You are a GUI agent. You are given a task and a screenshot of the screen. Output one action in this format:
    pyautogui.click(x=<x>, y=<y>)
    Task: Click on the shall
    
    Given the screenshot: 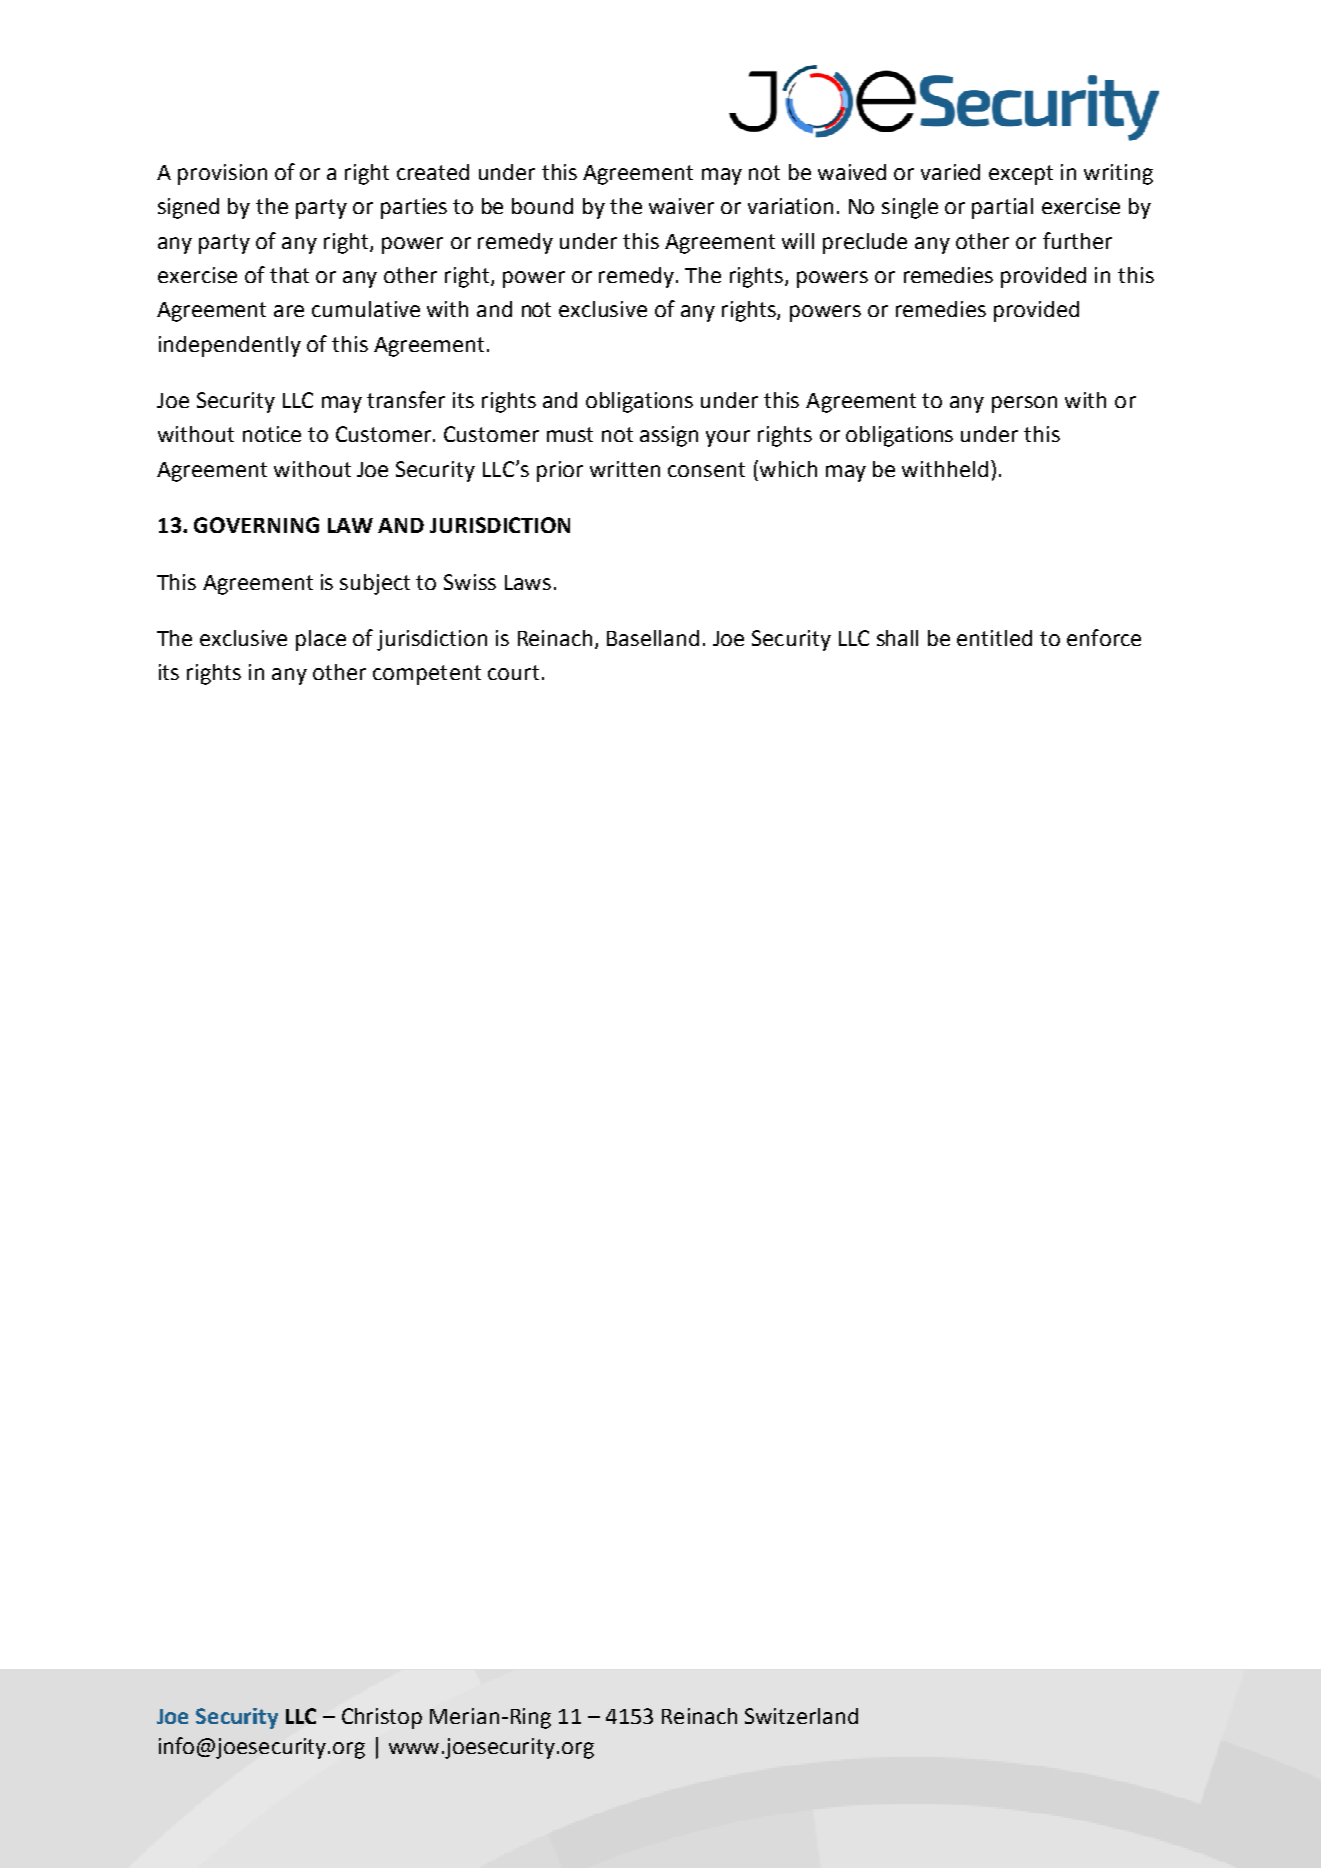 What is the action you would take?
    pyautogui.click(x=897, y=638)
